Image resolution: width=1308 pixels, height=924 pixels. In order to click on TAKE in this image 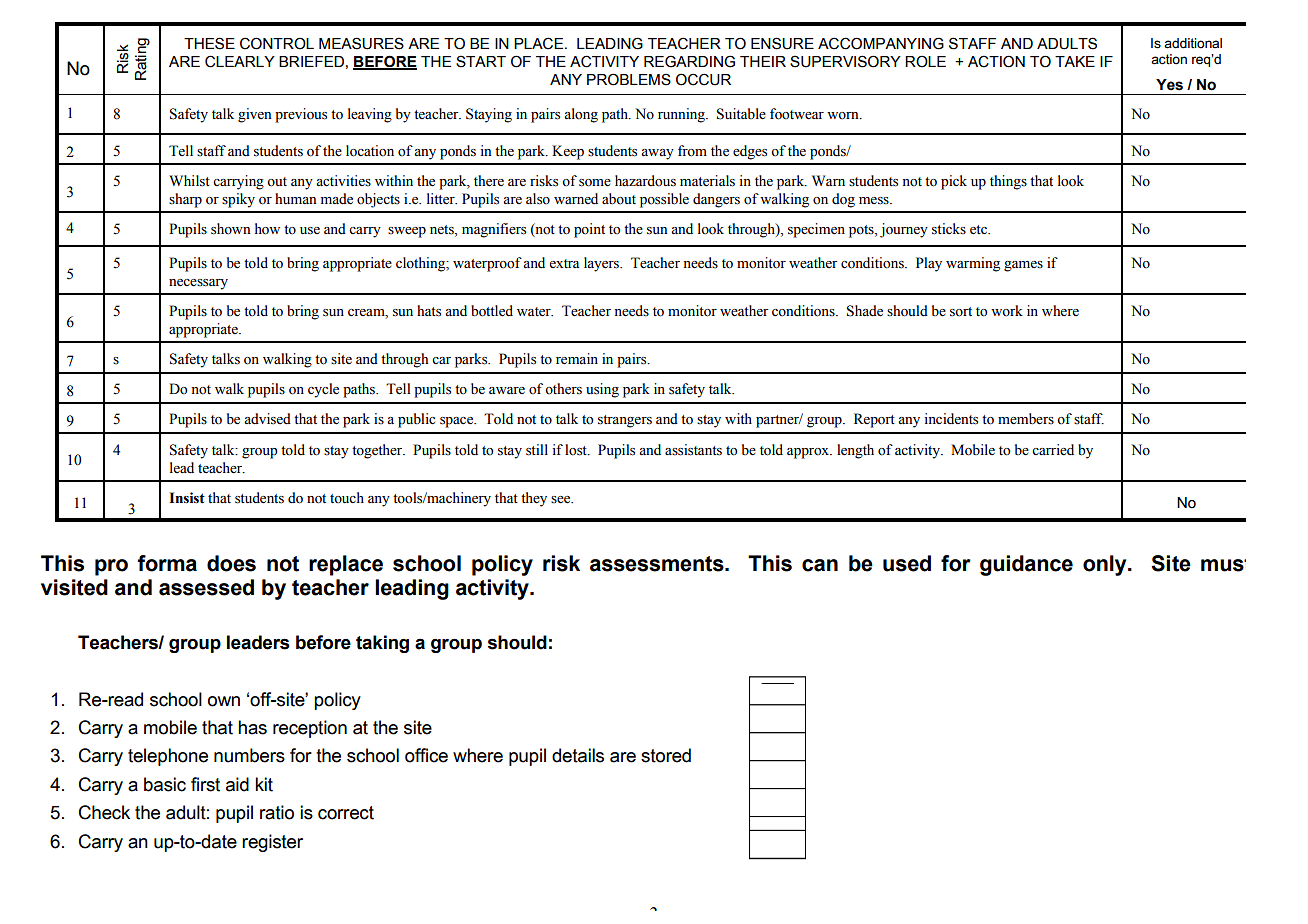, I will do `click(1075, 61)`.
